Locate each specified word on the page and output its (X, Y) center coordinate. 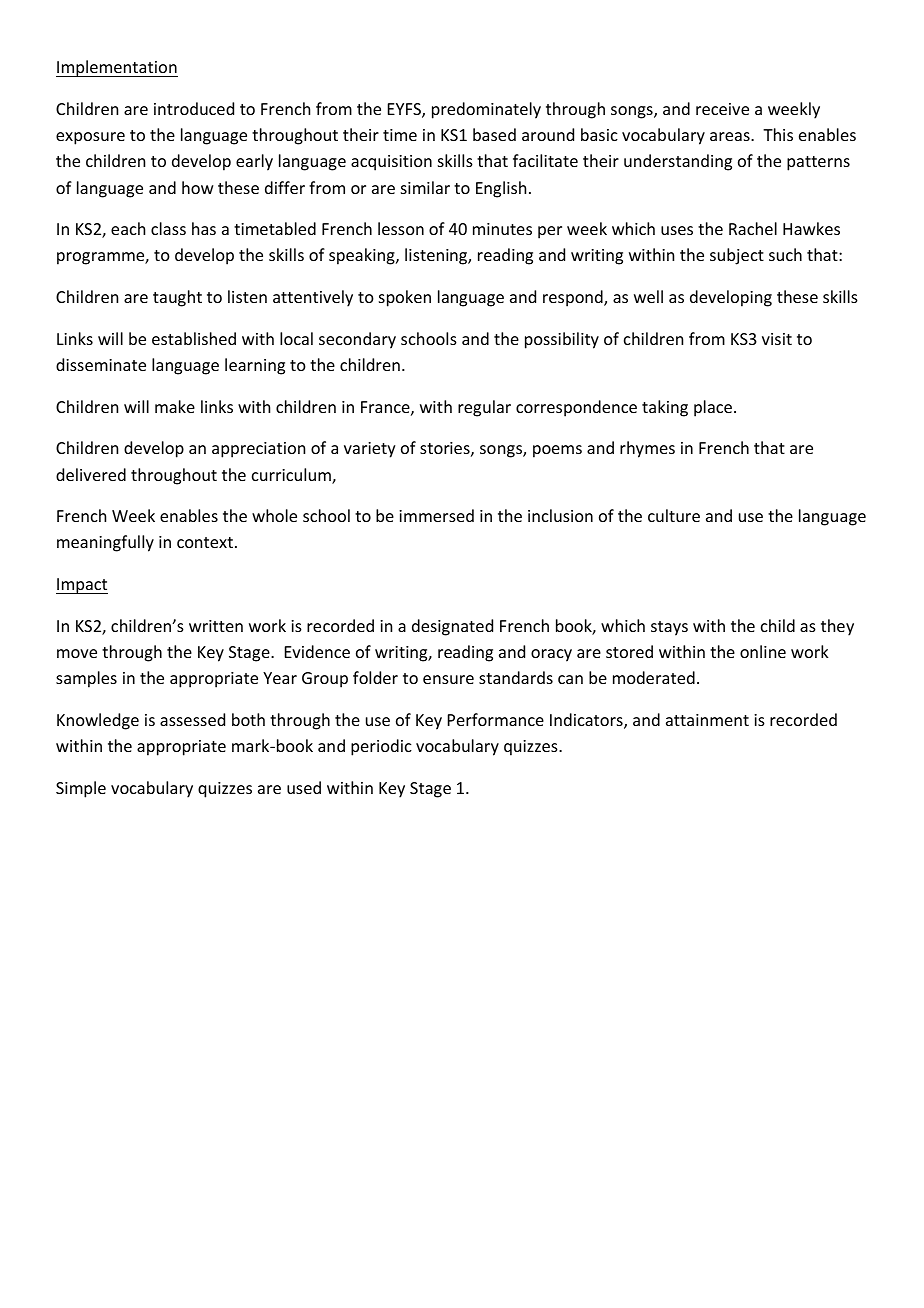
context (205, 542)
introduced (194, 108)
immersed (436, 515)
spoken (405, 298)
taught (177, 298)
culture (674, 515)
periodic (381, 747)
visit (777, 339)
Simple (81, 789)
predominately (486, 110)
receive (722, 109)
